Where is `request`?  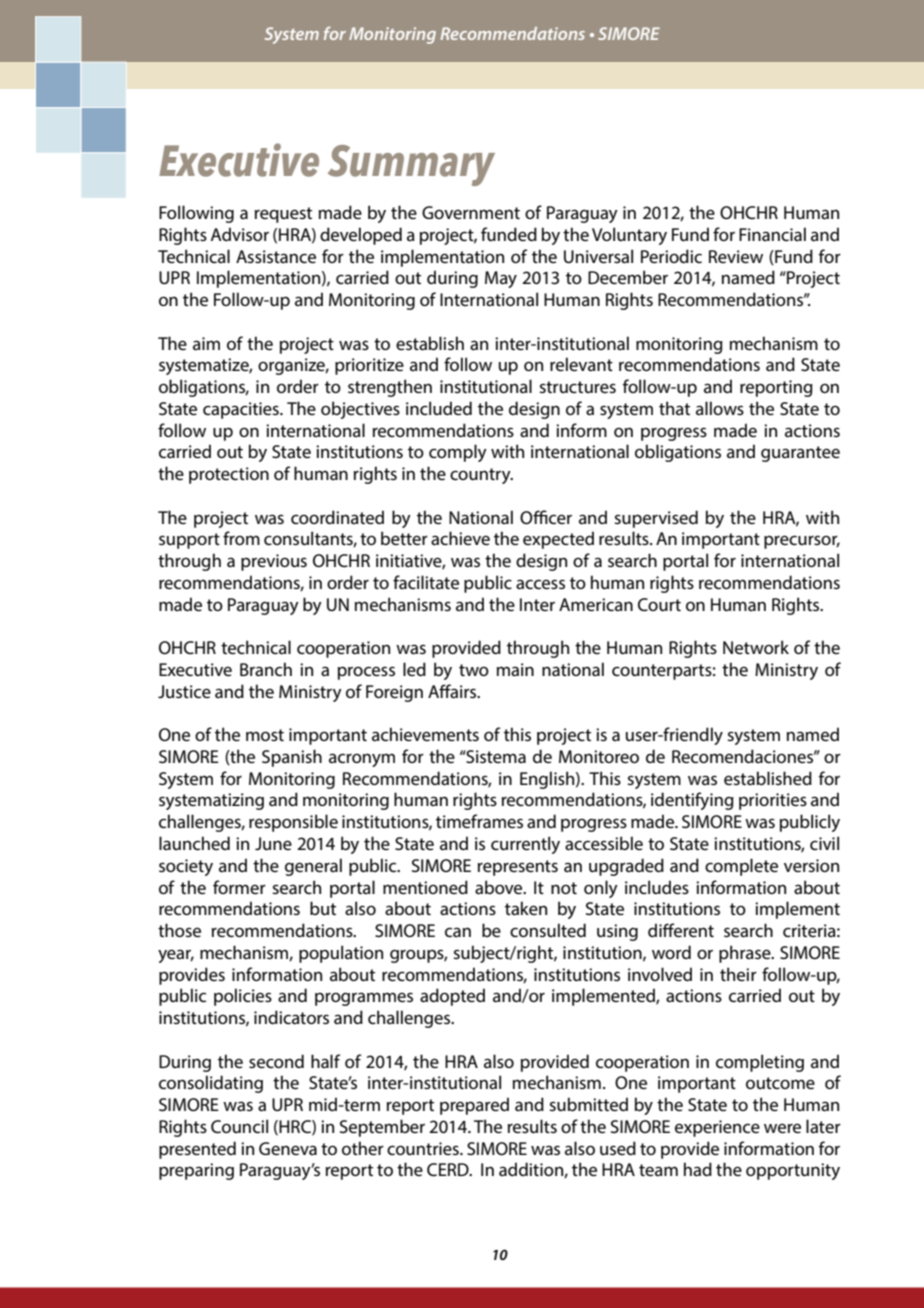 request is located at coordinates (283, 215).
